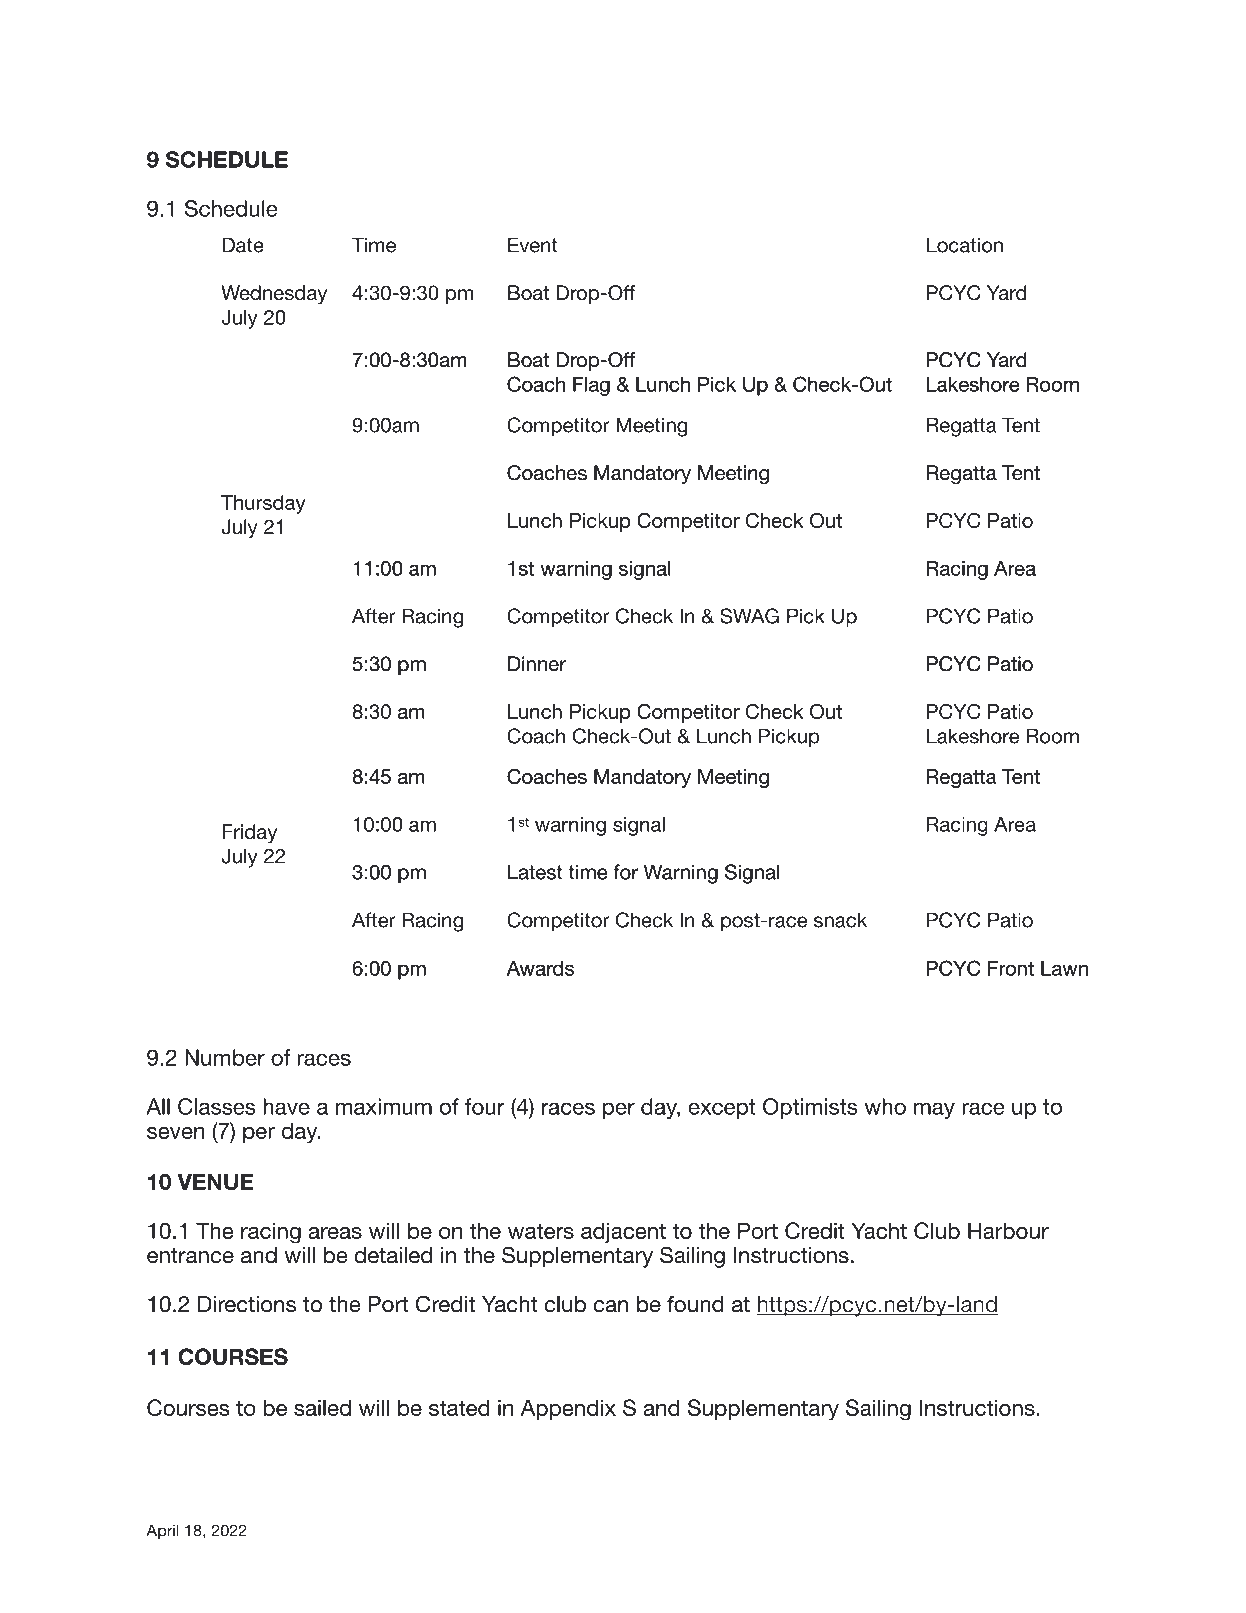  Describe the element at coordinates (274, 295) in the page. I see `Wednesday` at that location.
